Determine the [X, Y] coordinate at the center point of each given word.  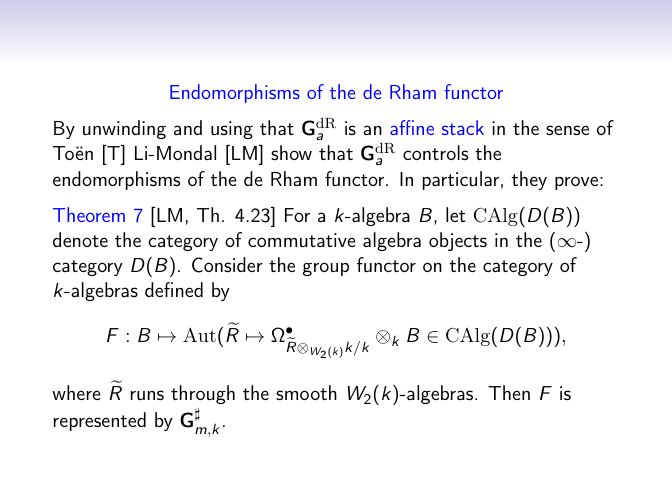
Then [509, 392]
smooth [306, 392]
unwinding [124, 129]
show [291, 152]
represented [100, 421]
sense [567, 130]
